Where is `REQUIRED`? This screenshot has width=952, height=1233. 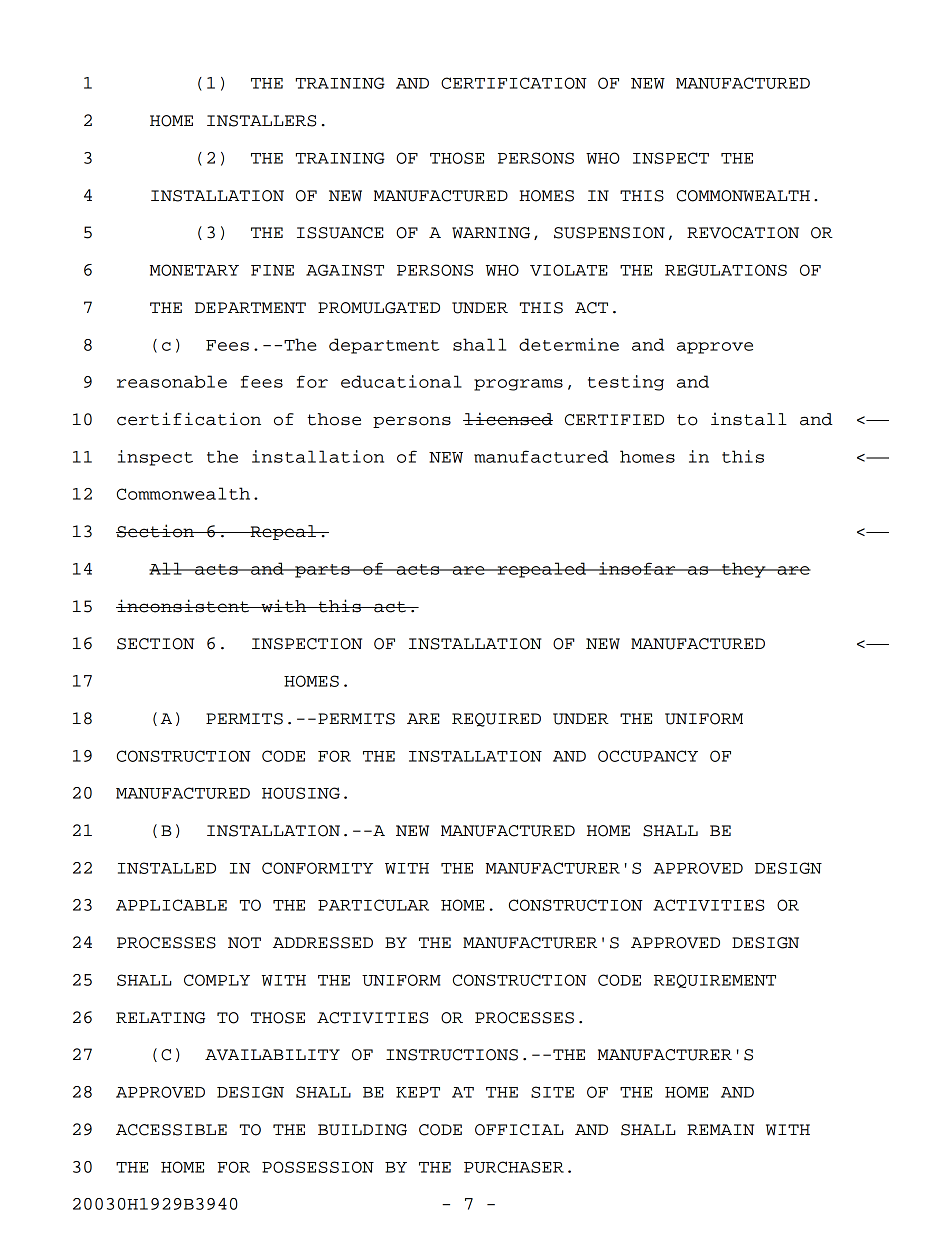
REQUIRED is located at coordinates (496, 720).
